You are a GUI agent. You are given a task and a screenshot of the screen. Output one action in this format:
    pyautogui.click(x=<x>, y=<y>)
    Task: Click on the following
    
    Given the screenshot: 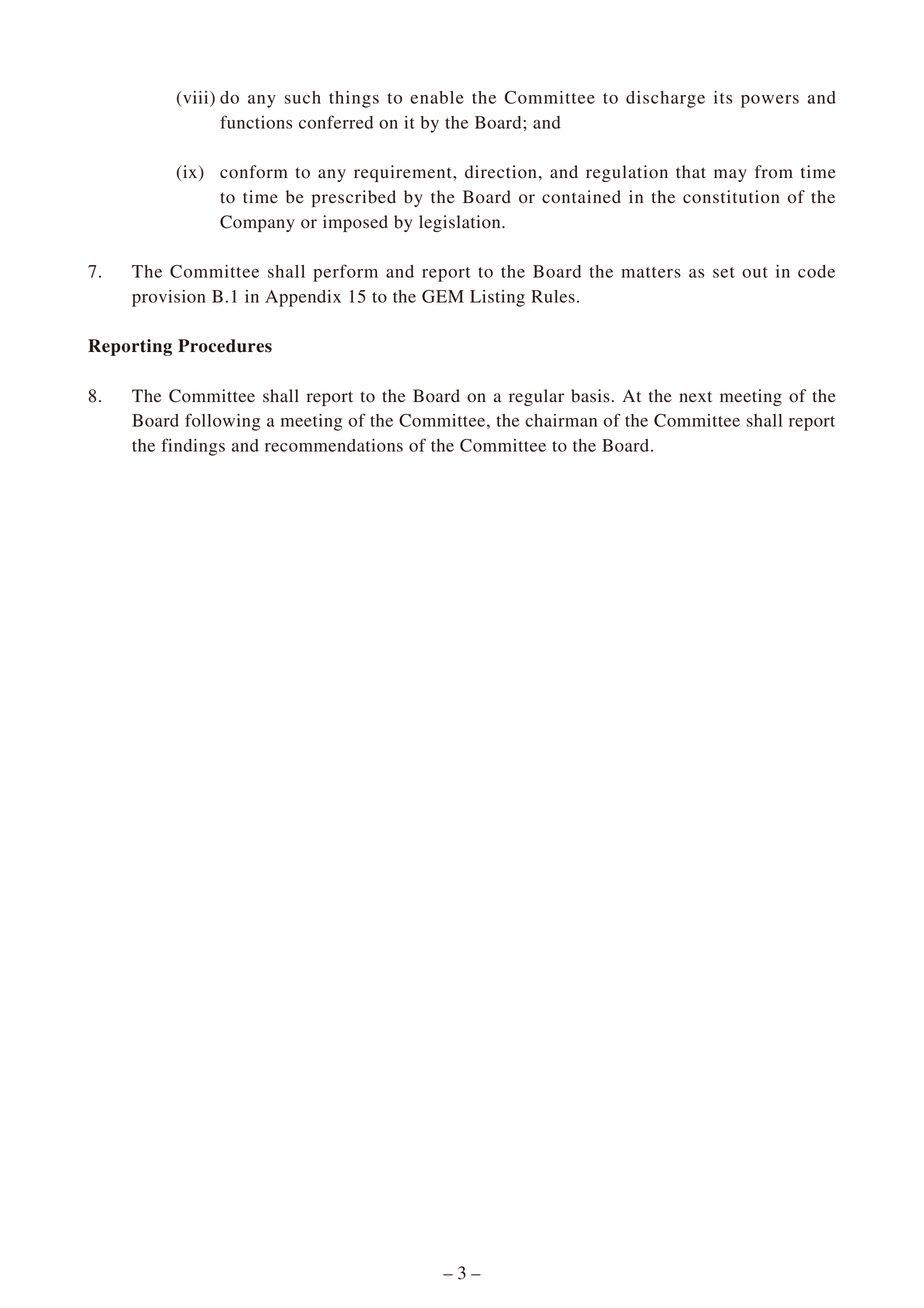 What is the action you would take?
    pyautogui.click(x=222, y=422)
